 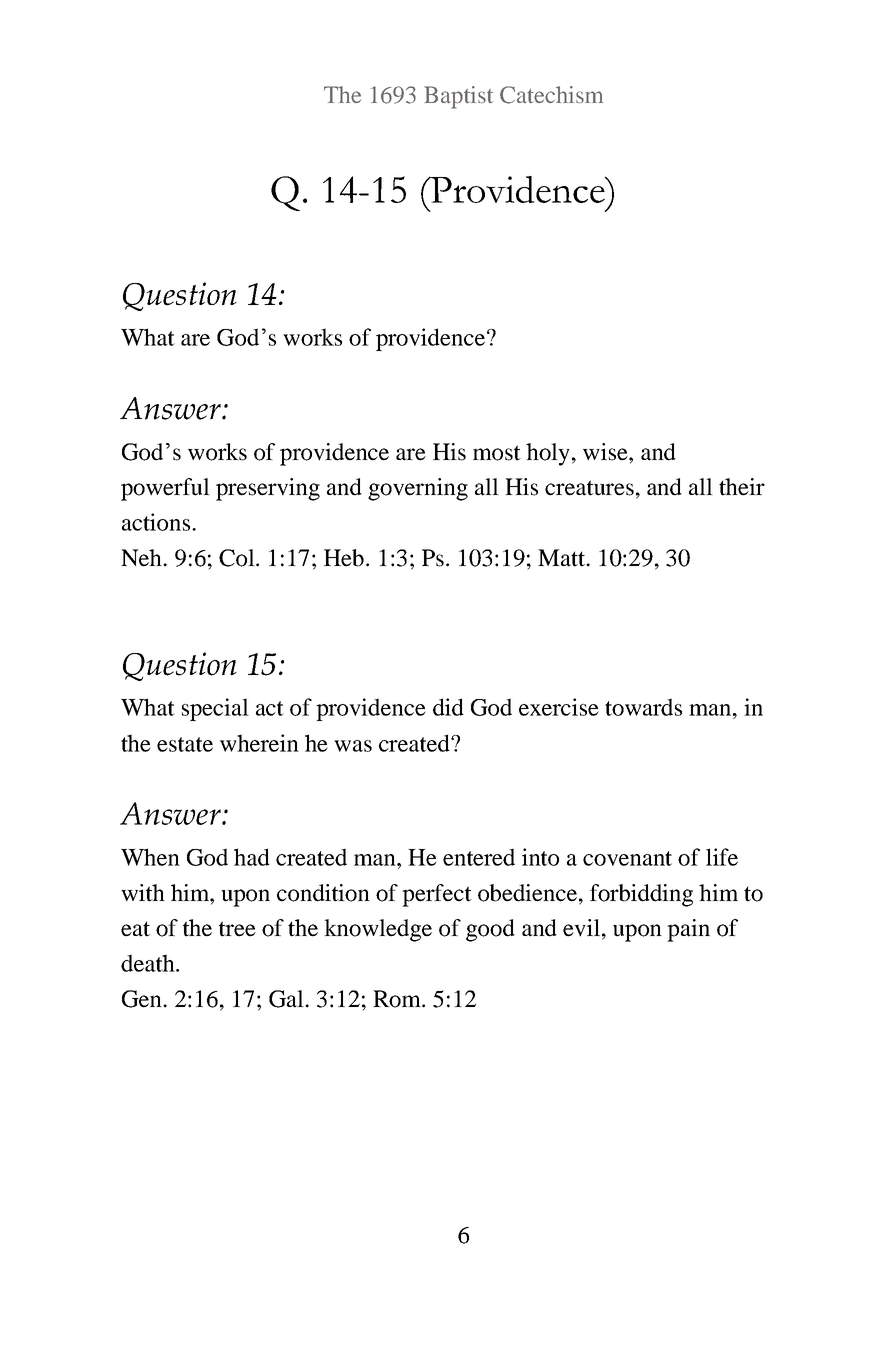 I want to click on Catechism, so click(x=551, y=95).
